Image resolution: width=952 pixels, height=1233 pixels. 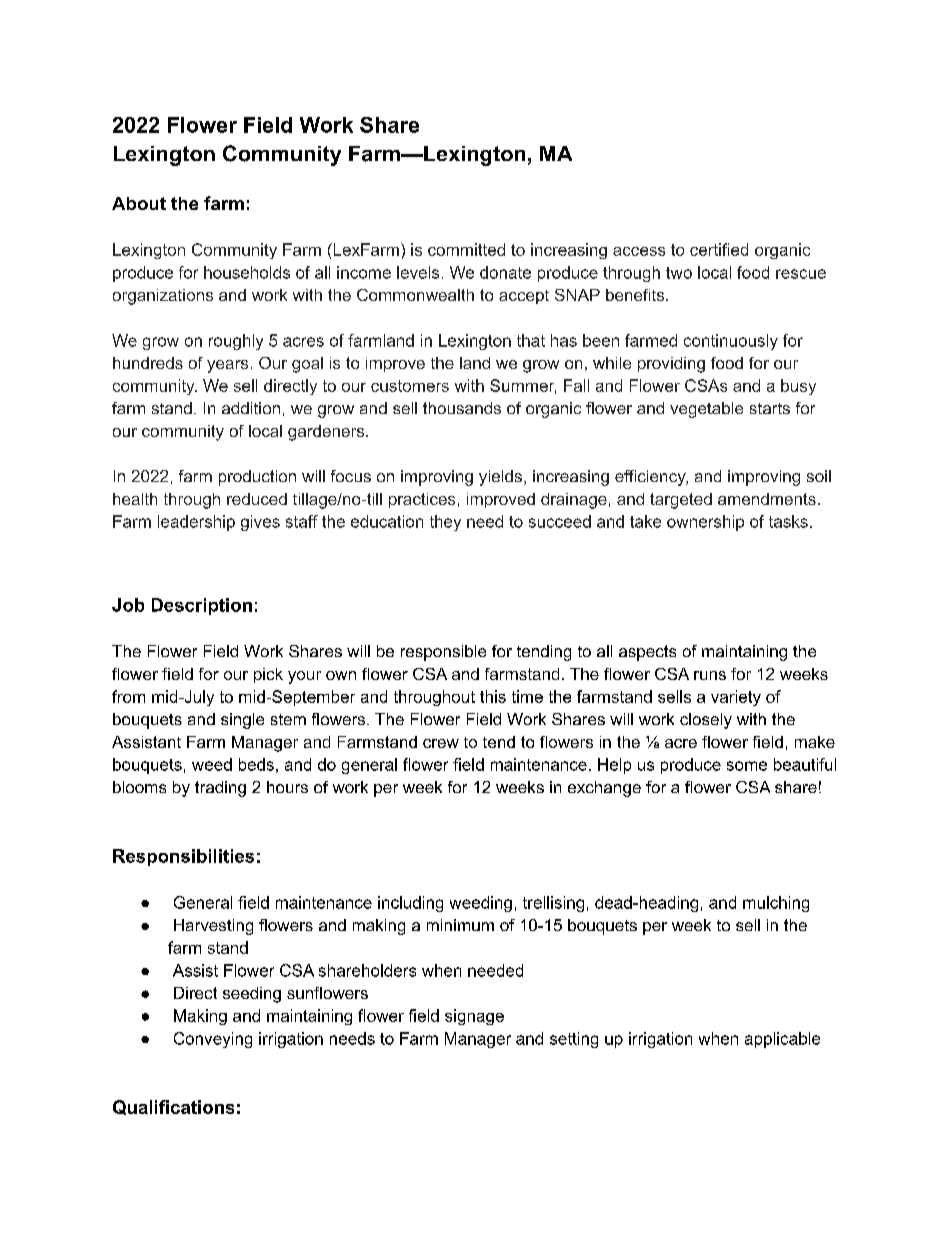 I want to click on ownership, so click(x=705, y=523).
